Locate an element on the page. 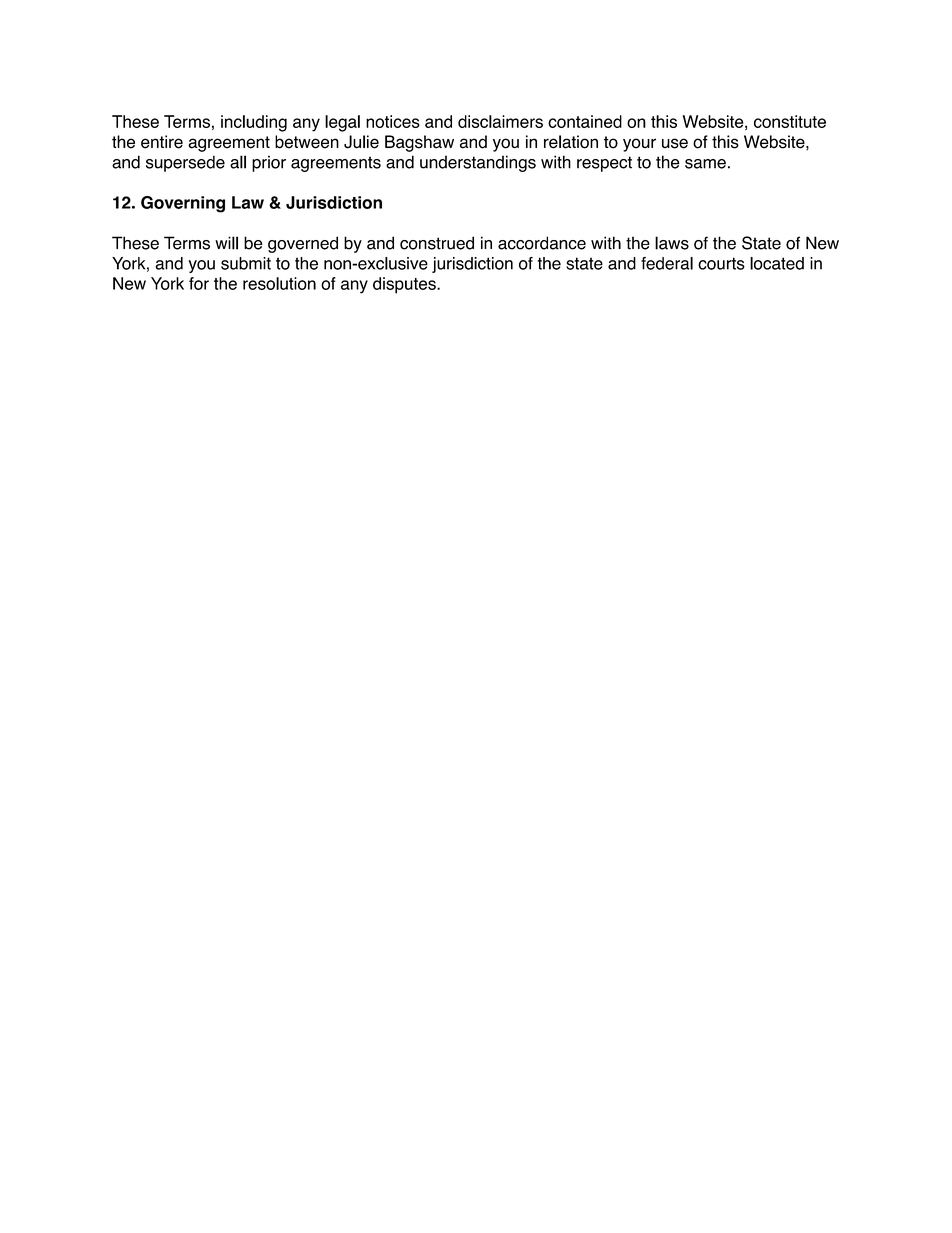  disclaimers is located at coordinates (500, 121).
